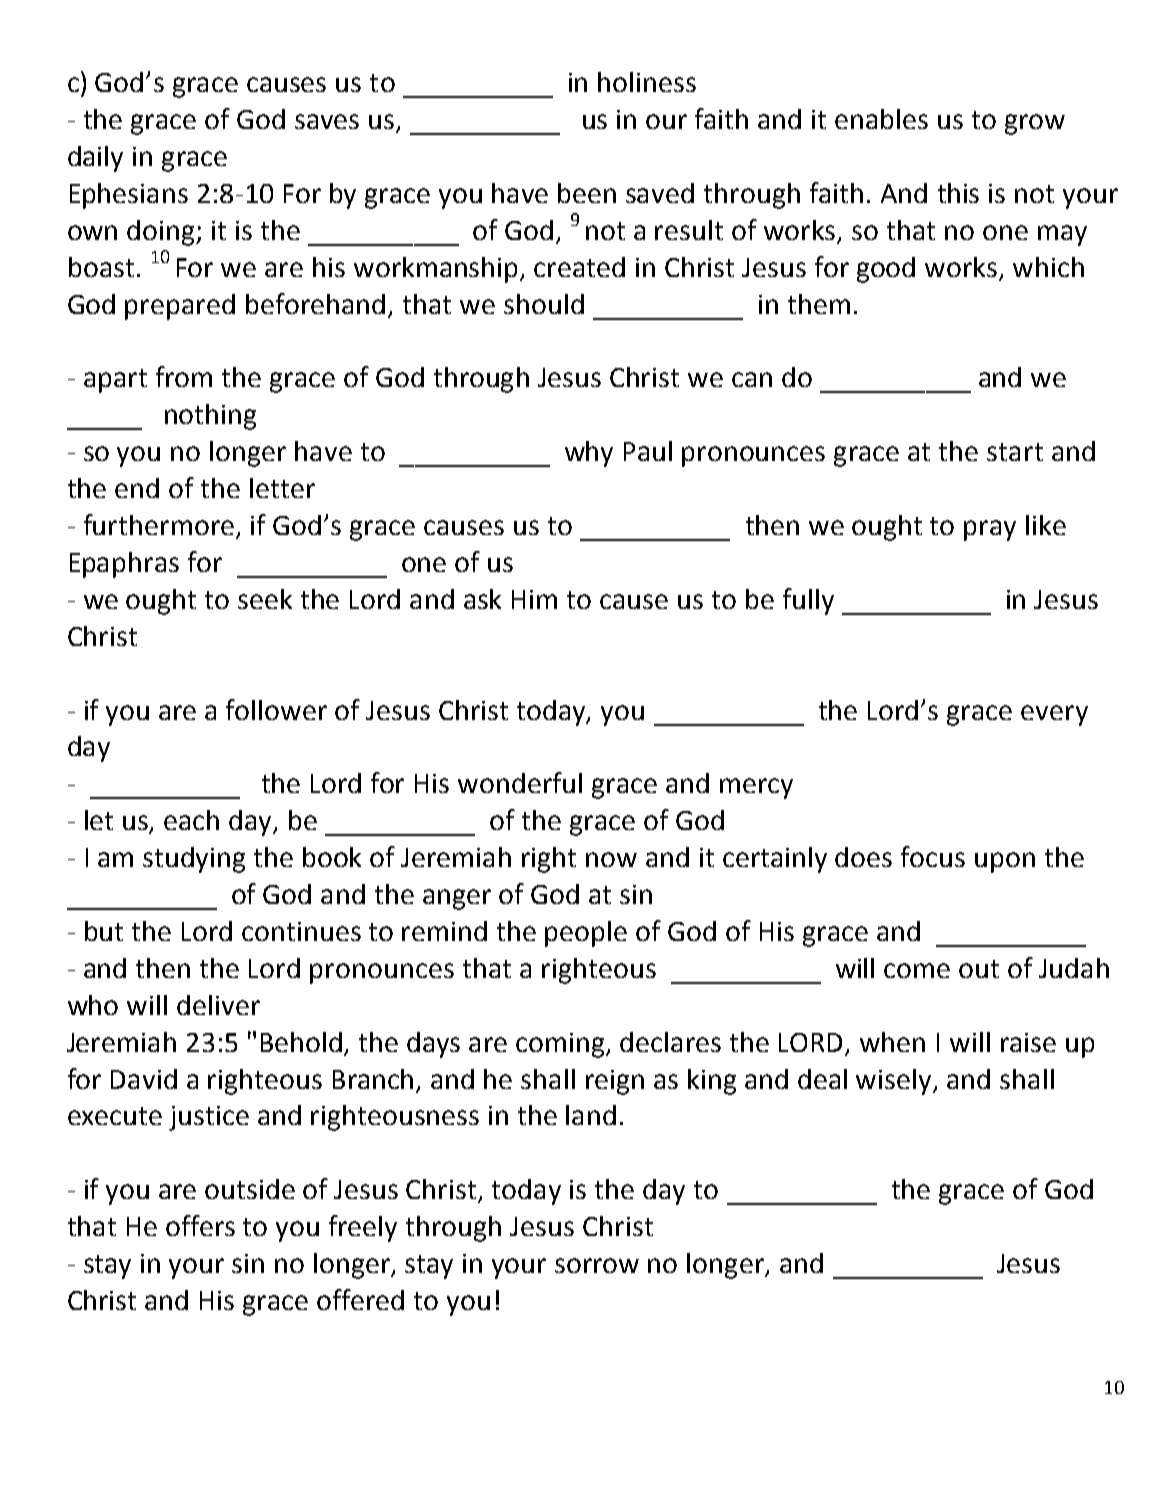 Image resolution: width=1156 pixels, height=1496 pixels. What do you see at coordinates (159, 524) in the page?
I see `furthermore` at bounding box center [159, 524].
